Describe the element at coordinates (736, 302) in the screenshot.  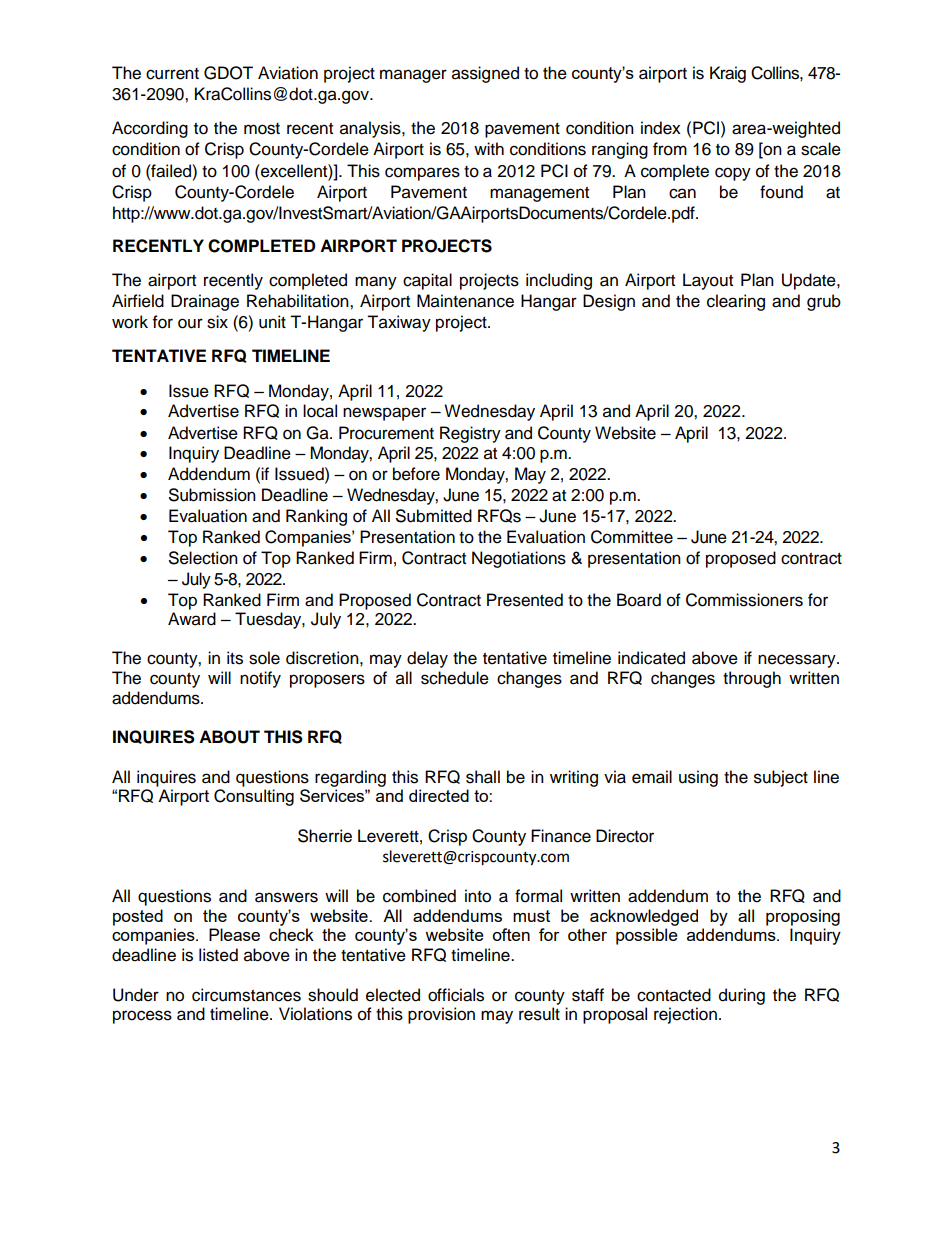
I see `clearing` at that location.
